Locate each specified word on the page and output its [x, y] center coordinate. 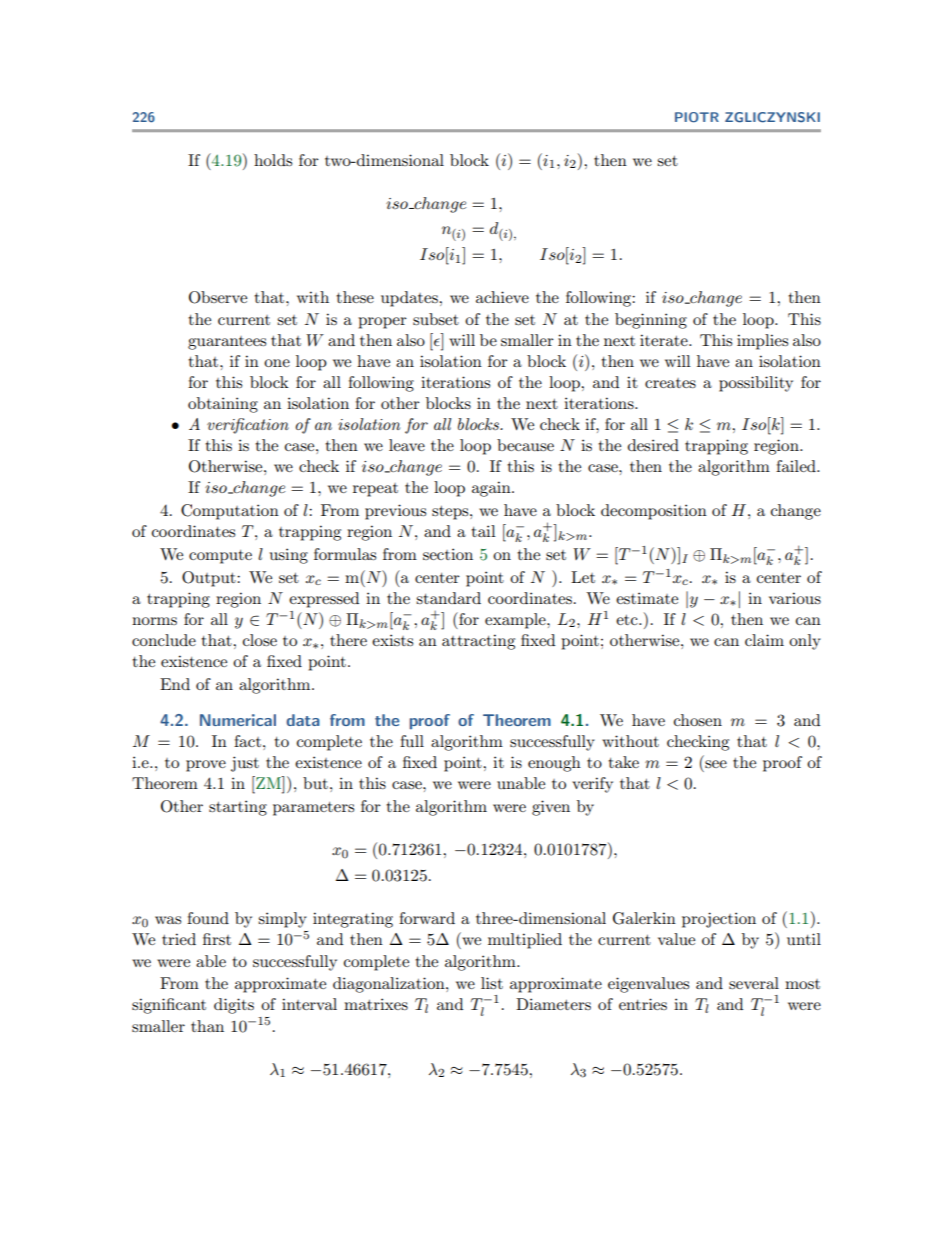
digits [234, 1006]
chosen [698, 720]
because [525, 445]
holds [273, 160]
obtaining [223, 405]
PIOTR [697, 117]
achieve [502, 297]
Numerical [238, 720]
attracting [478, 642]
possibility [756, 384]
